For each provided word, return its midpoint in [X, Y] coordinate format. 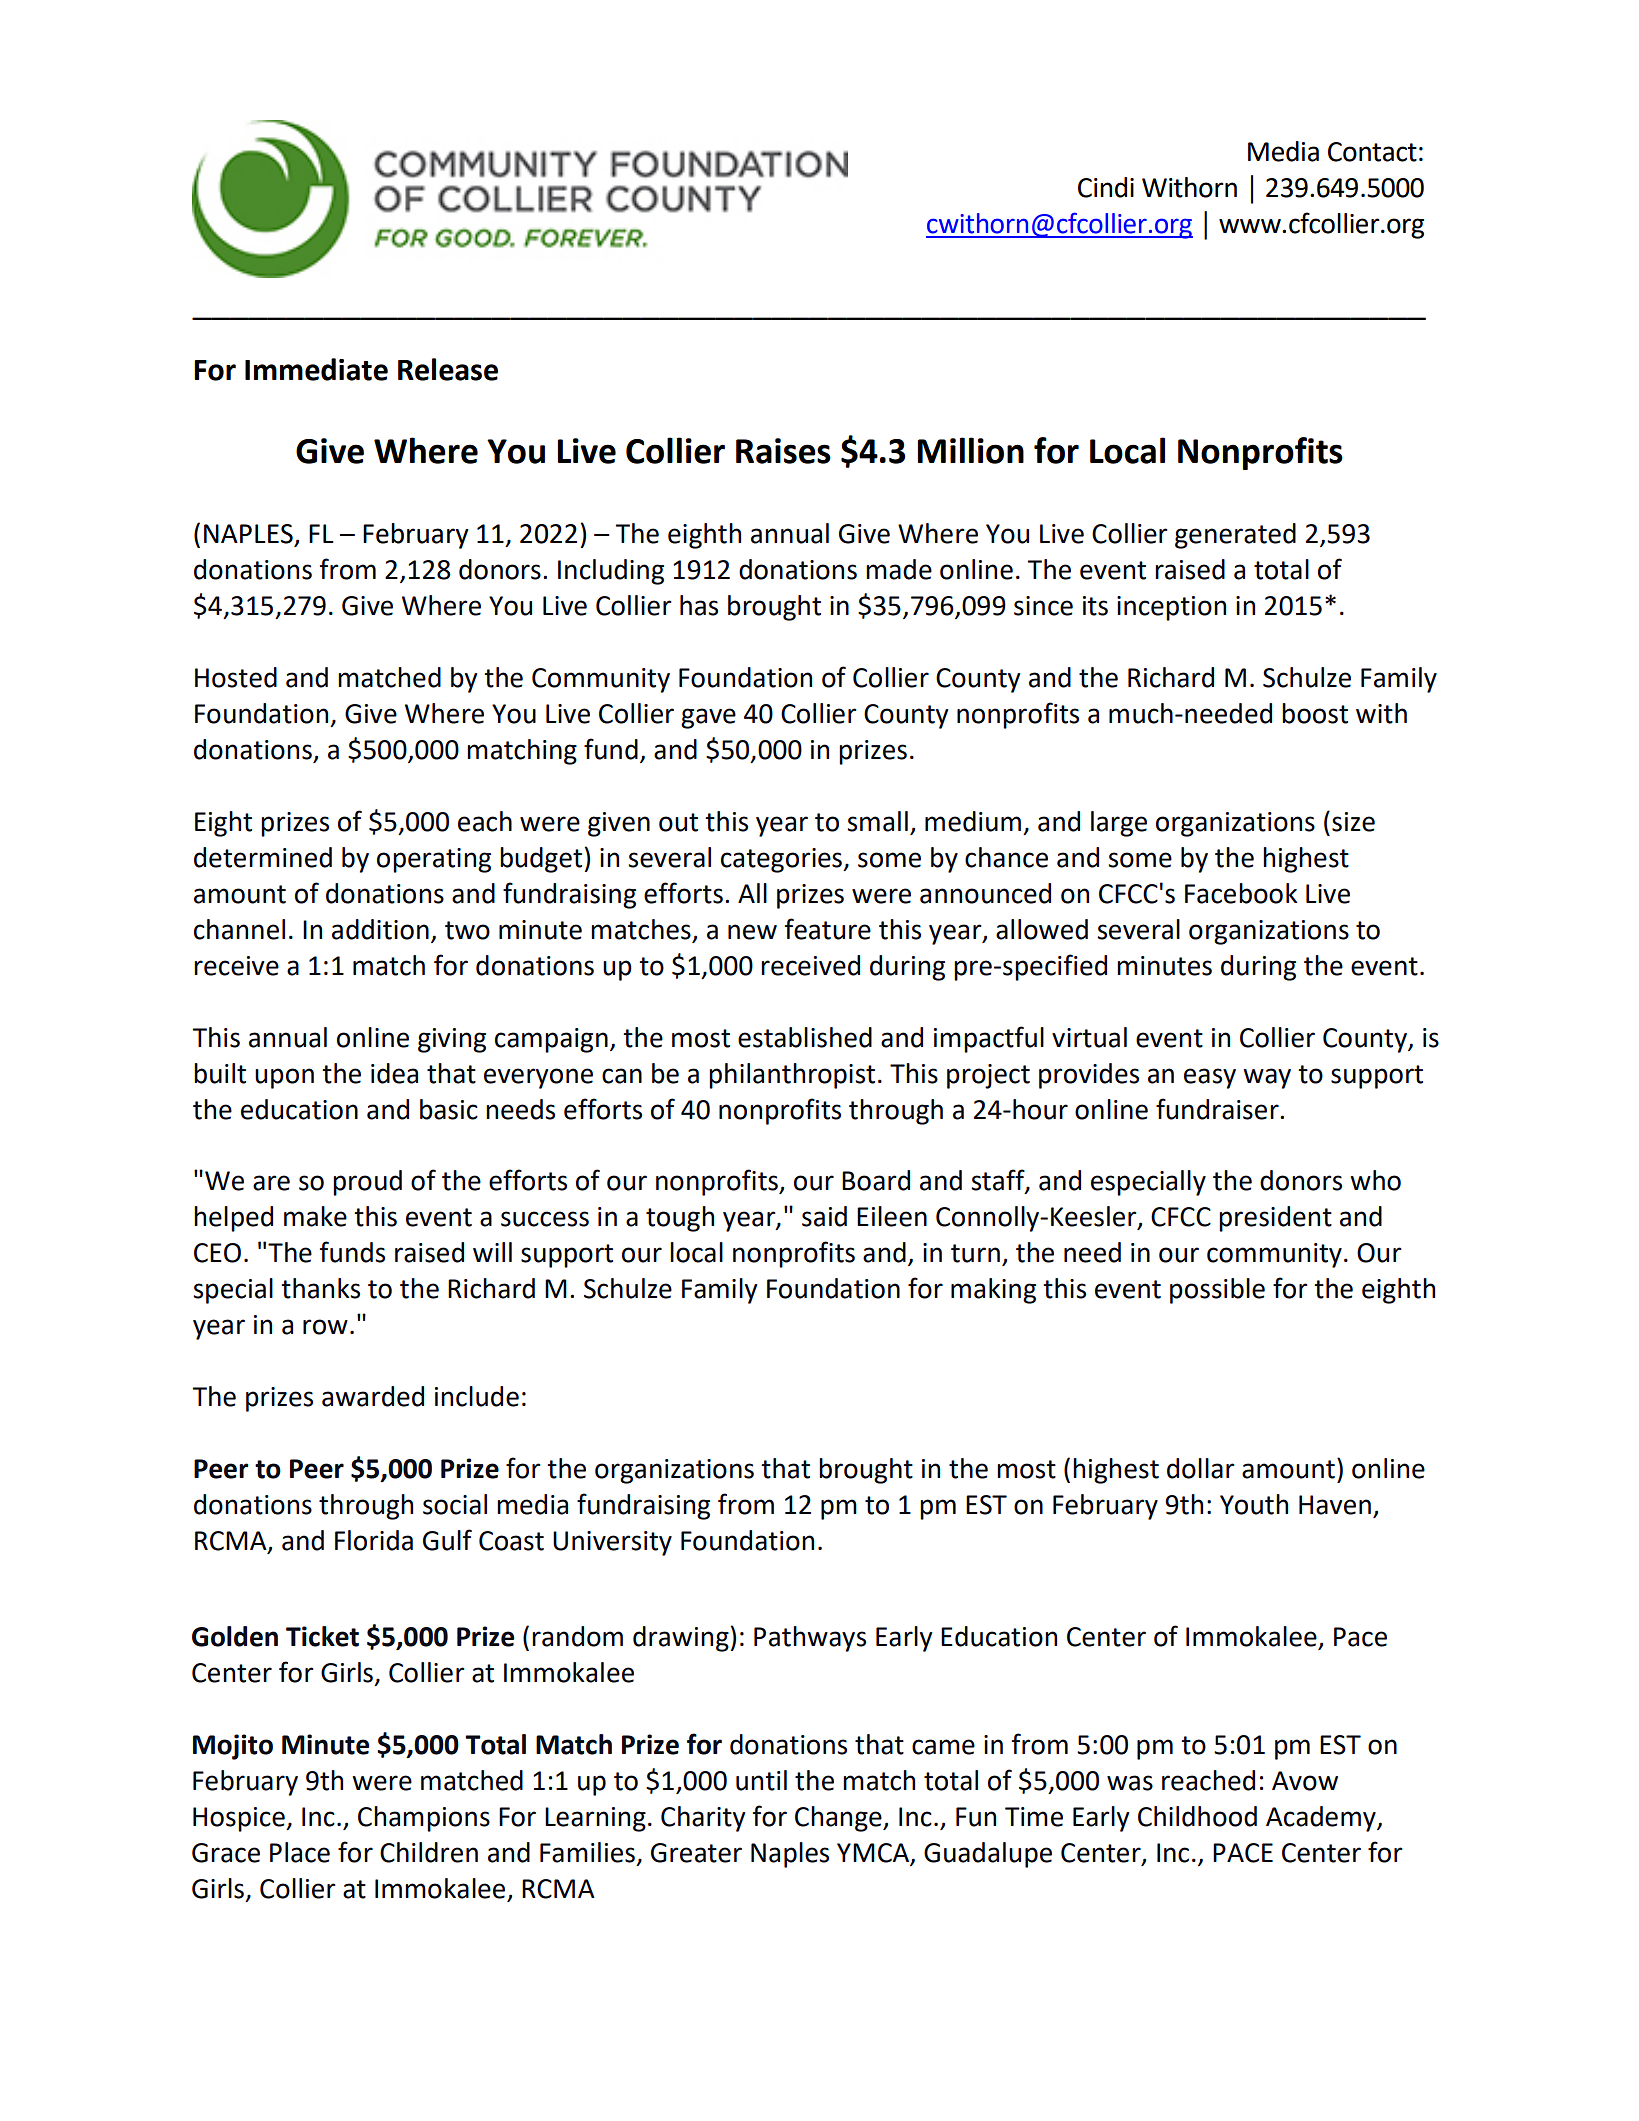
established [805, 1037]
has [699, 605]
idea [394, 1073]
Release [448, 369]
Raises [783, 451]
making [993, 1291]
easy [1210, 1078]
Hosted [236, 677]
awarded [373, 1396]
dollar [1201, 1468]
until [761, 1780]
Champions [424, 1819]
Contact [1372, 152]
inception [1171, 608]
